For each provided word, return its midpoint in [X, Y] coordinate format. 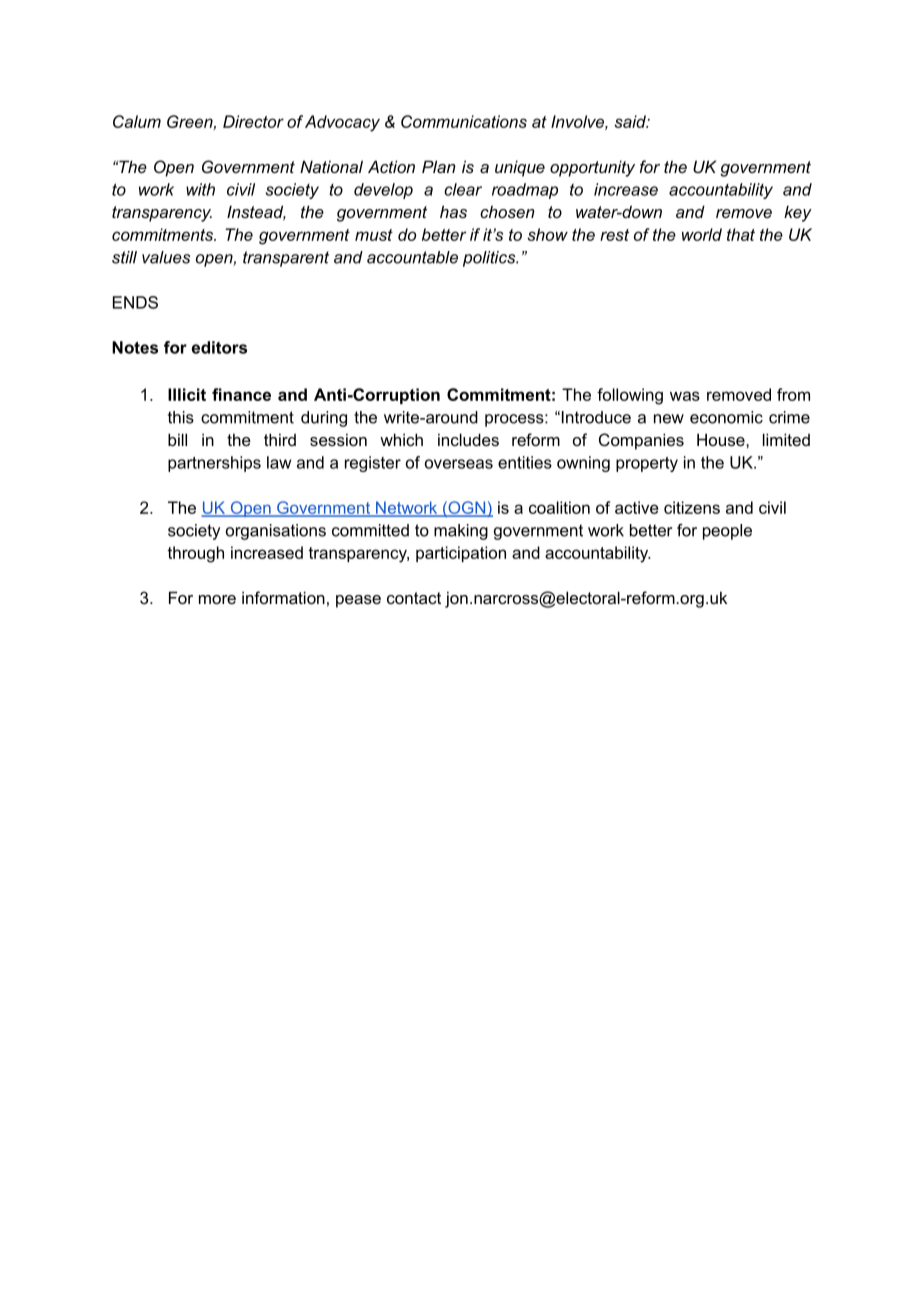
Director [253, 121]
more [217, 599]
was [685, 396]
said [631, 121]
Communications [464, 121]
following [630, 396]
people [727, 532]
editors [219, 347]
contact [414, 598]
